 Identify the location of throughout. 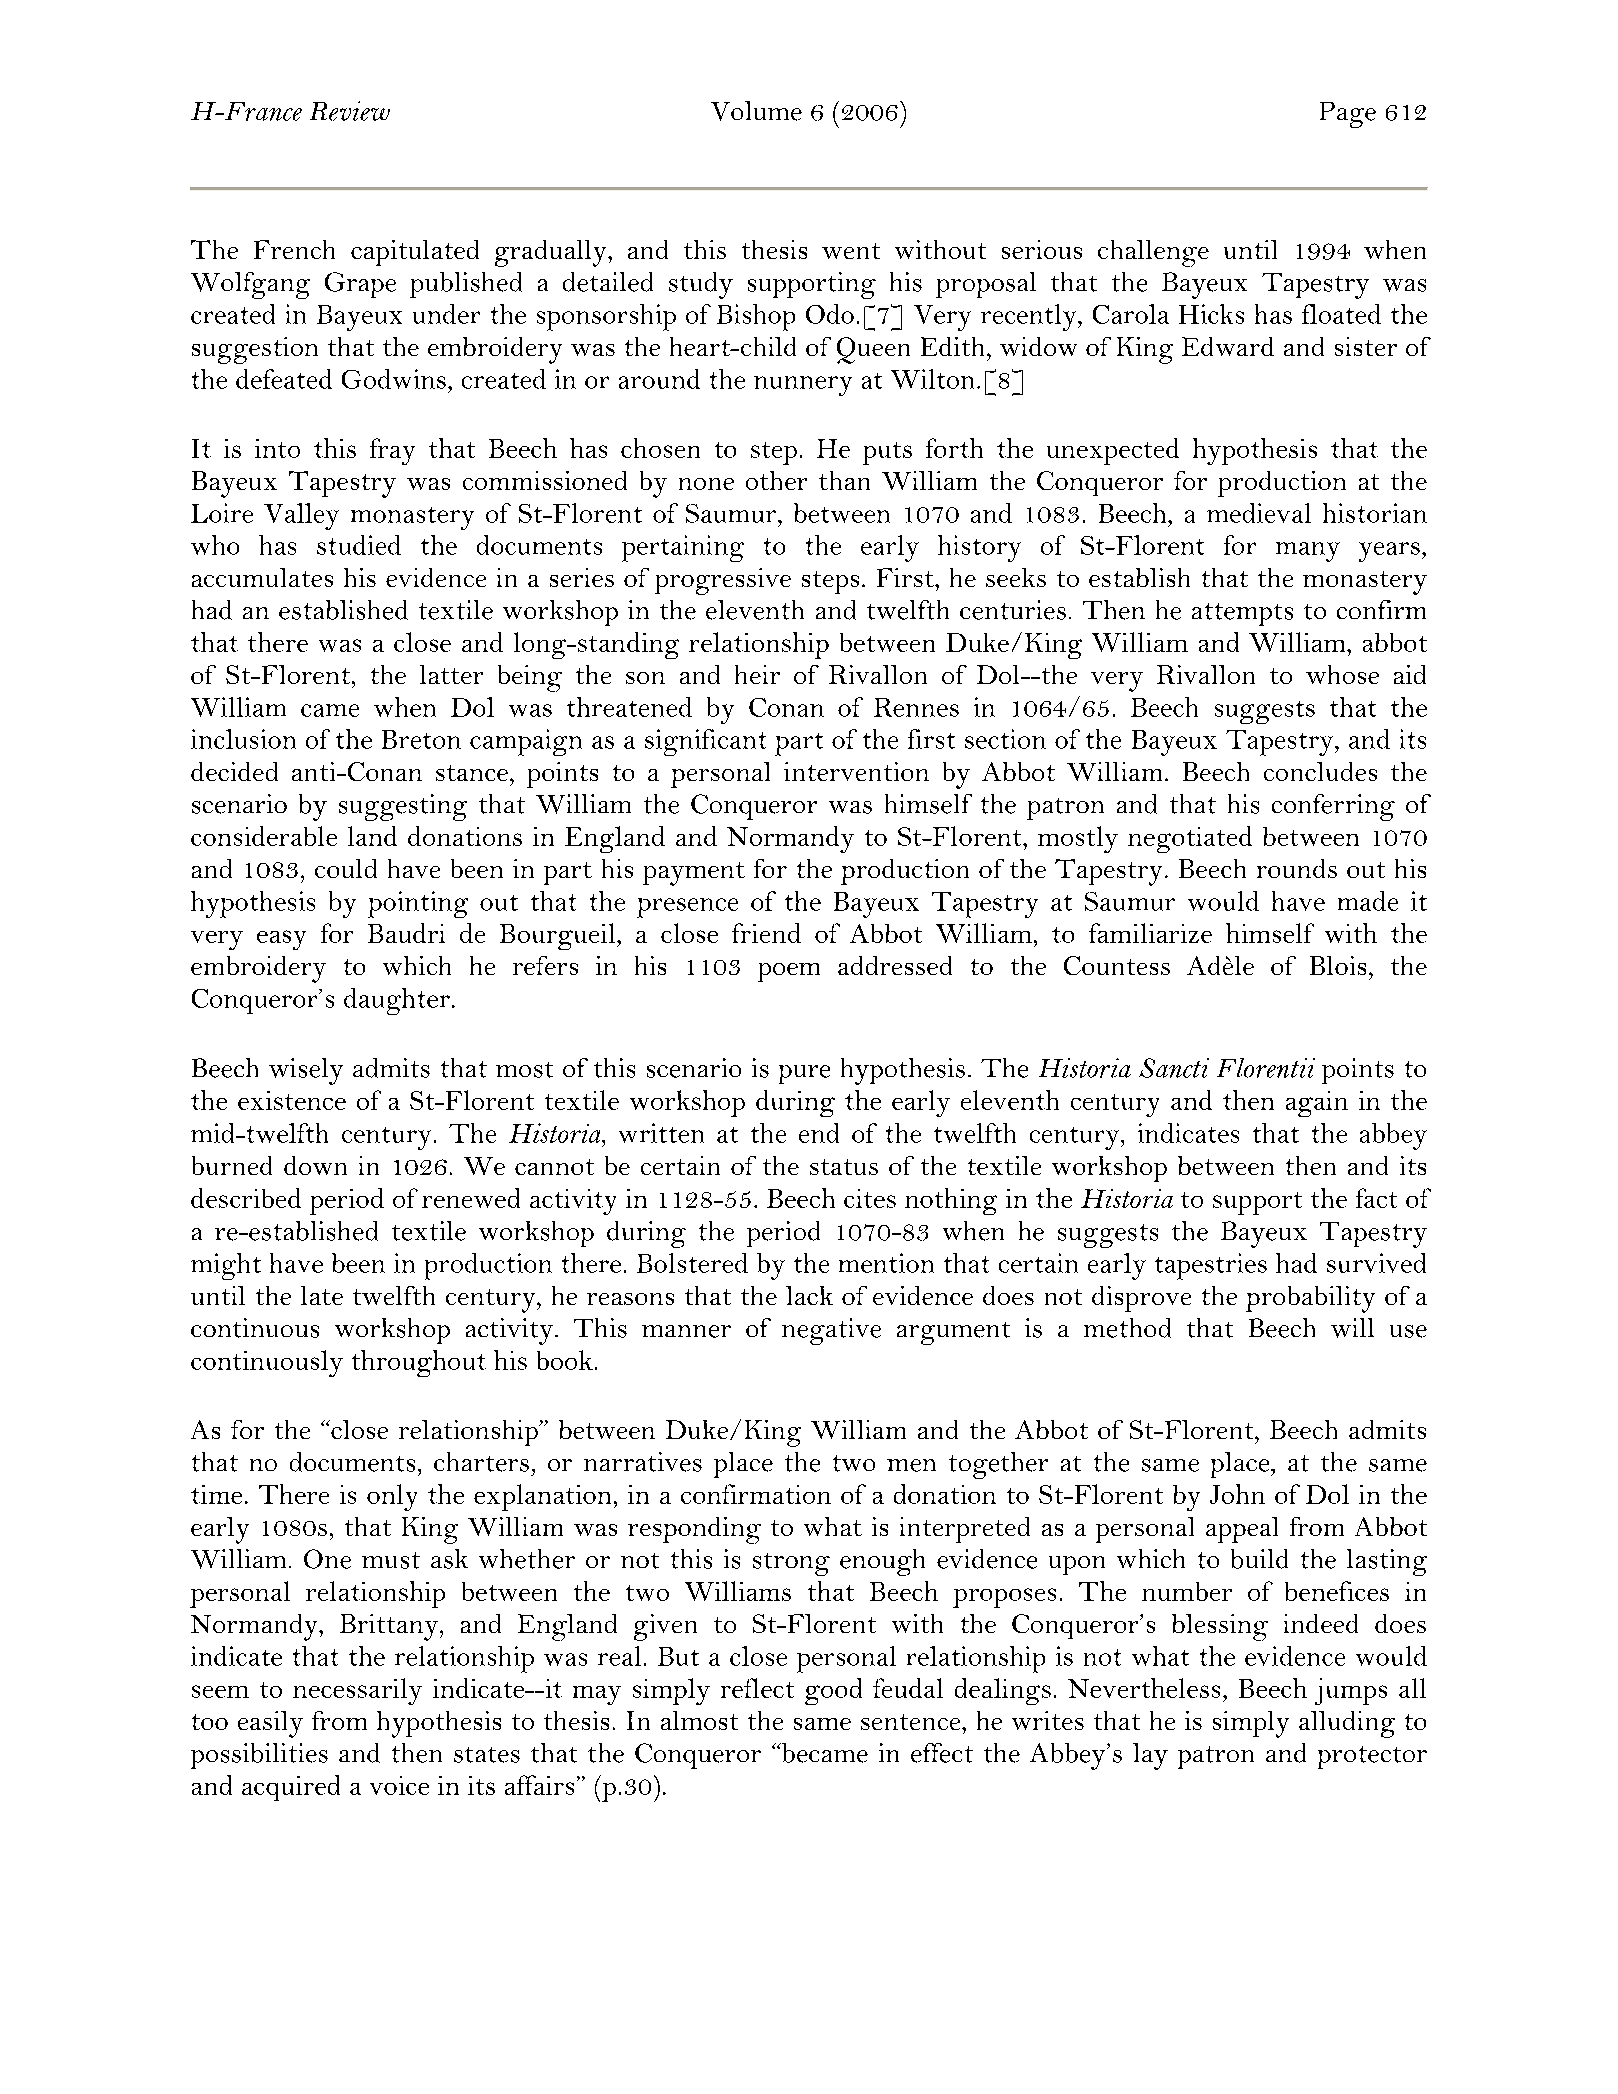
(419, 1363).
